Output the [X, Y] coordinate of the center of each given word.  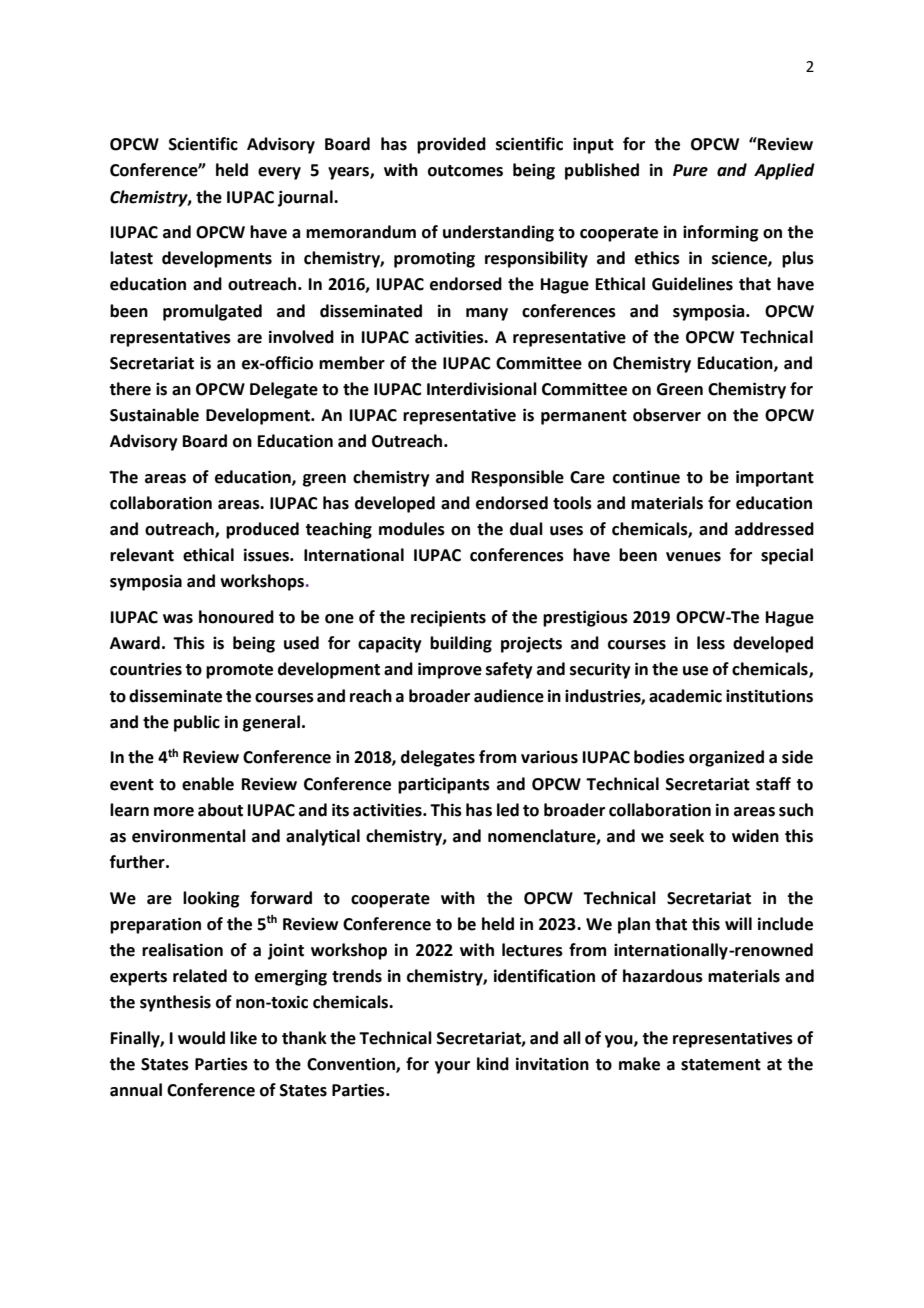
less [711, 643]
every [279, 173]
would [201, 1038]
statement [721, 1065]
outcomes [465, 171]
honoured [236, 617]
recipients [448, 618]
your [452, 1067]
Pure [690, 170]
